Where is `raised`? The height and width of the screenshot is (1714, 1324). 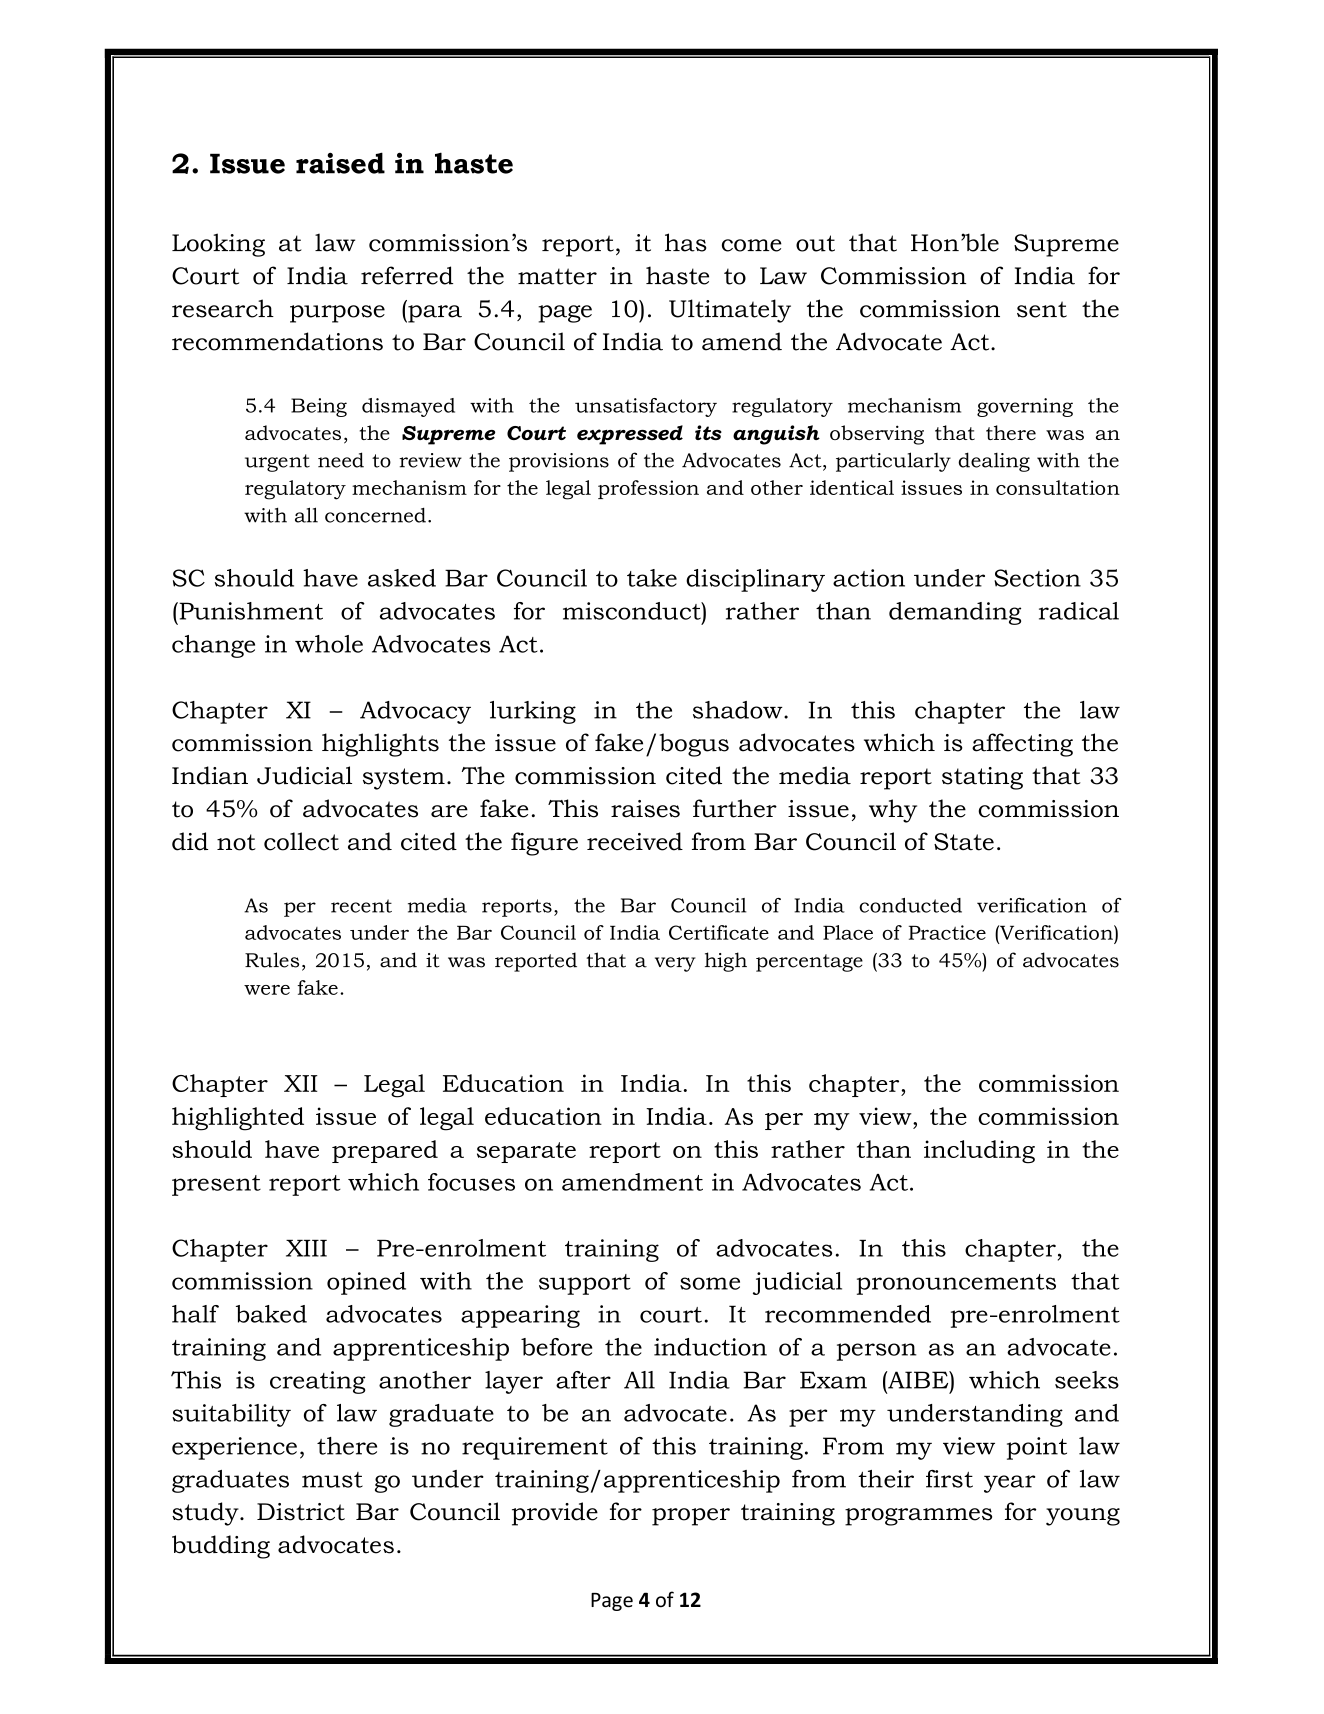
raised is located at coordinates (340, 163).
